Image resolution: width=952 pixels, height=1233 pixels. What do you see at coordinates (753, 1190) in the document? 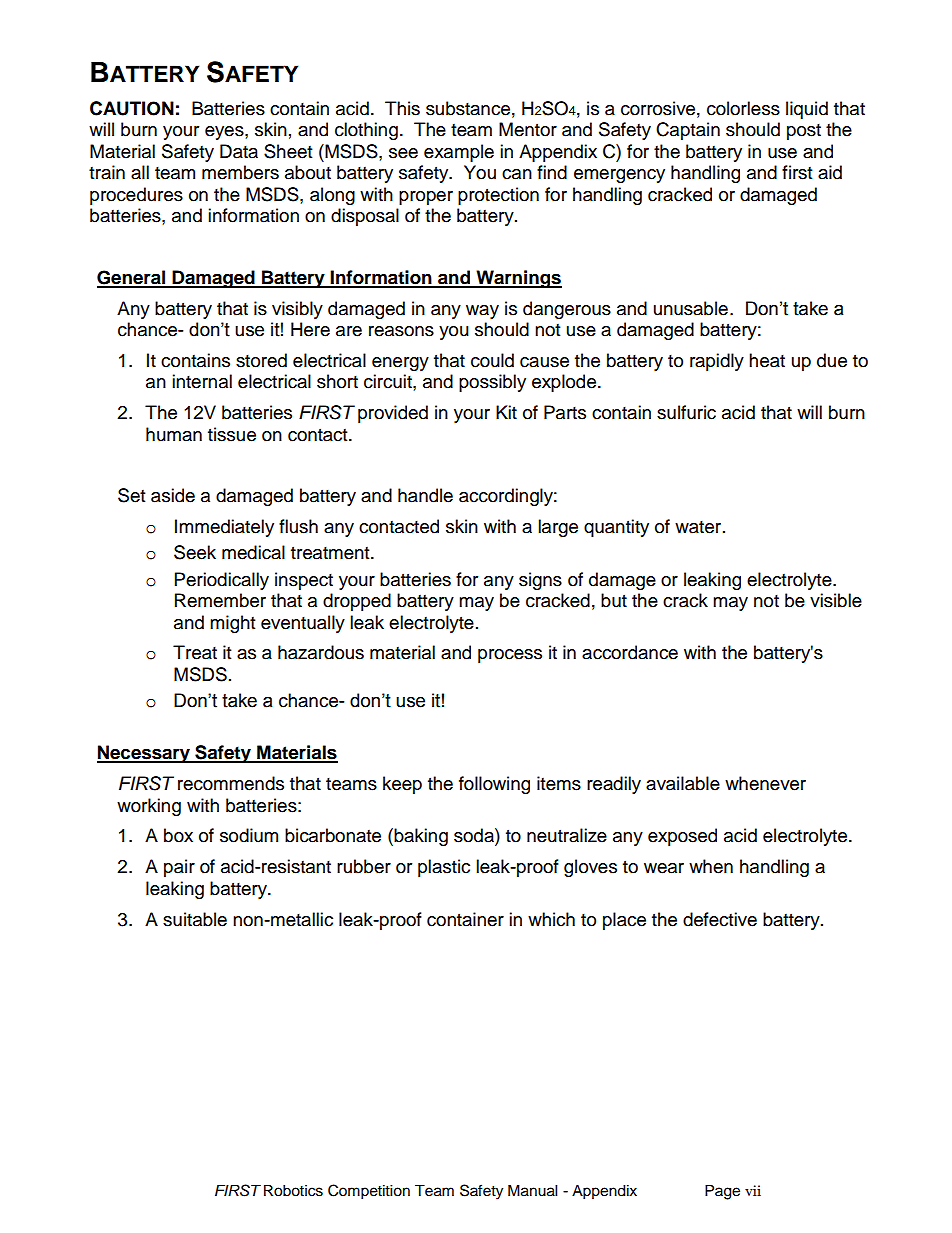
I see `vii` at bounding box center [753, 1190].
